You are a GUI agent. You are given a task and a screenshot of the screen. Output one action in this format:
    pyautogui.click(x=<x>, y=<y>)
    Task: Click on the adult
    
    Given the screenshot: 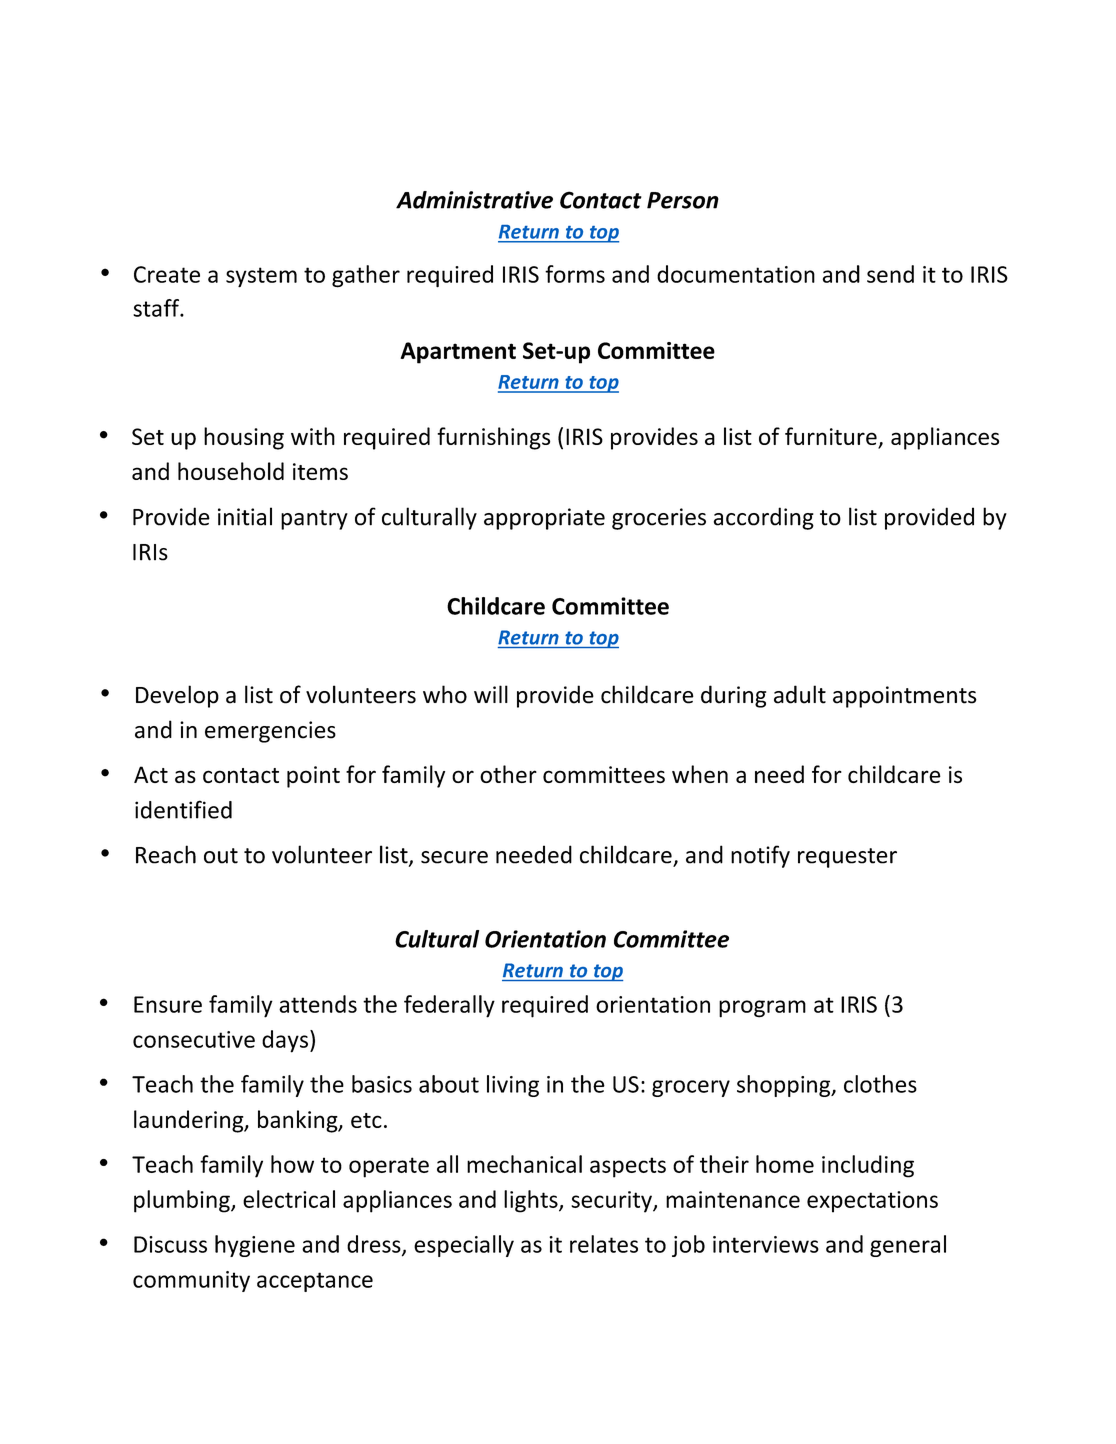 What is the action you would take?
    pyautogui.click(x=800, y=694)
